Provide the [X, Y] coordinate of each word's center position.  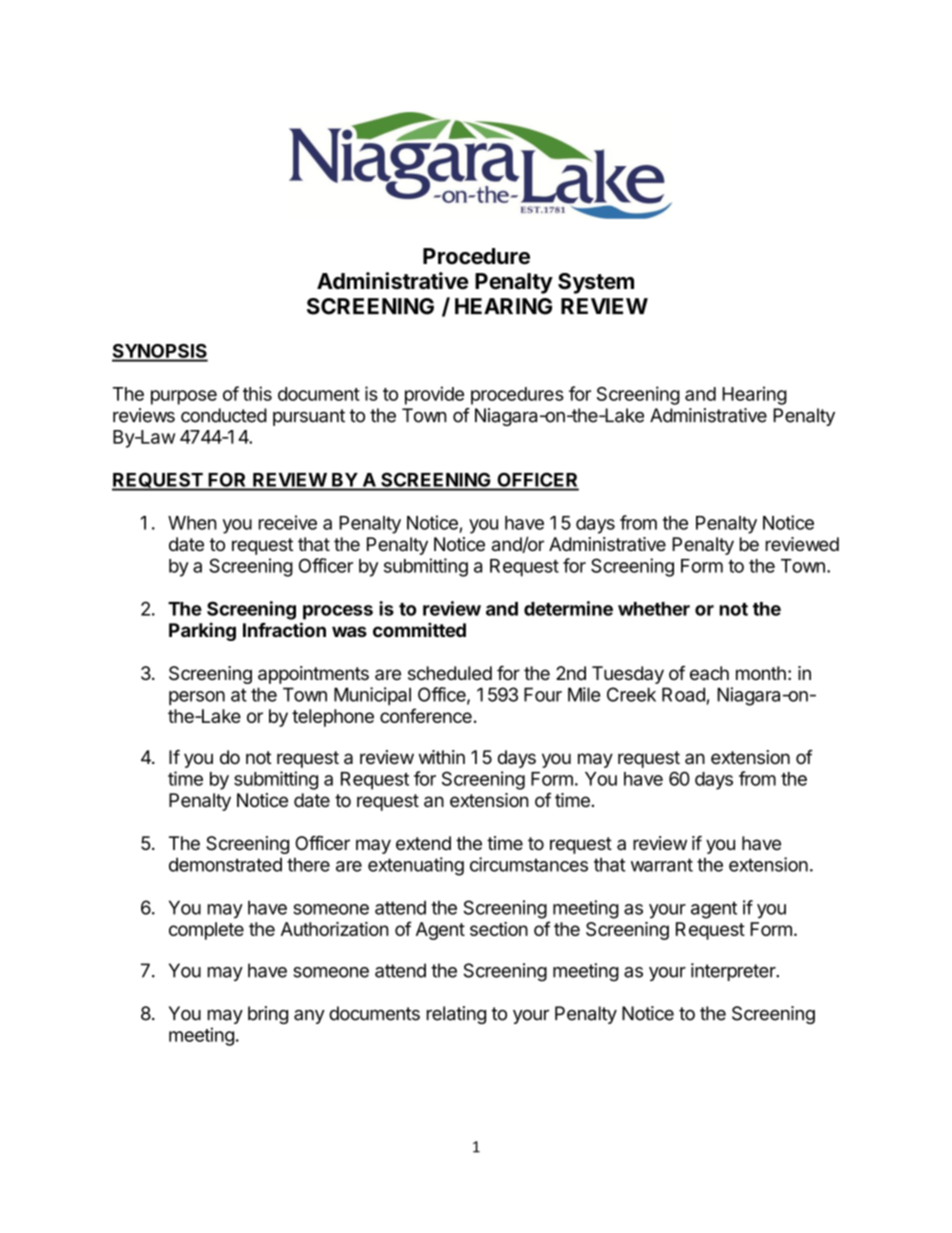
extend [423, 843]
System [596, 283]
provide [434, 395]
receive [288, 522]
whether [654, 609]
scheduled [450, 673]
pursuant [309, 417]
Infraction [284, 629]
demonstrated [225, 864]
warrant [662, 865]
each [709, 673]
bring [268, 1015]
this [257, 393]
